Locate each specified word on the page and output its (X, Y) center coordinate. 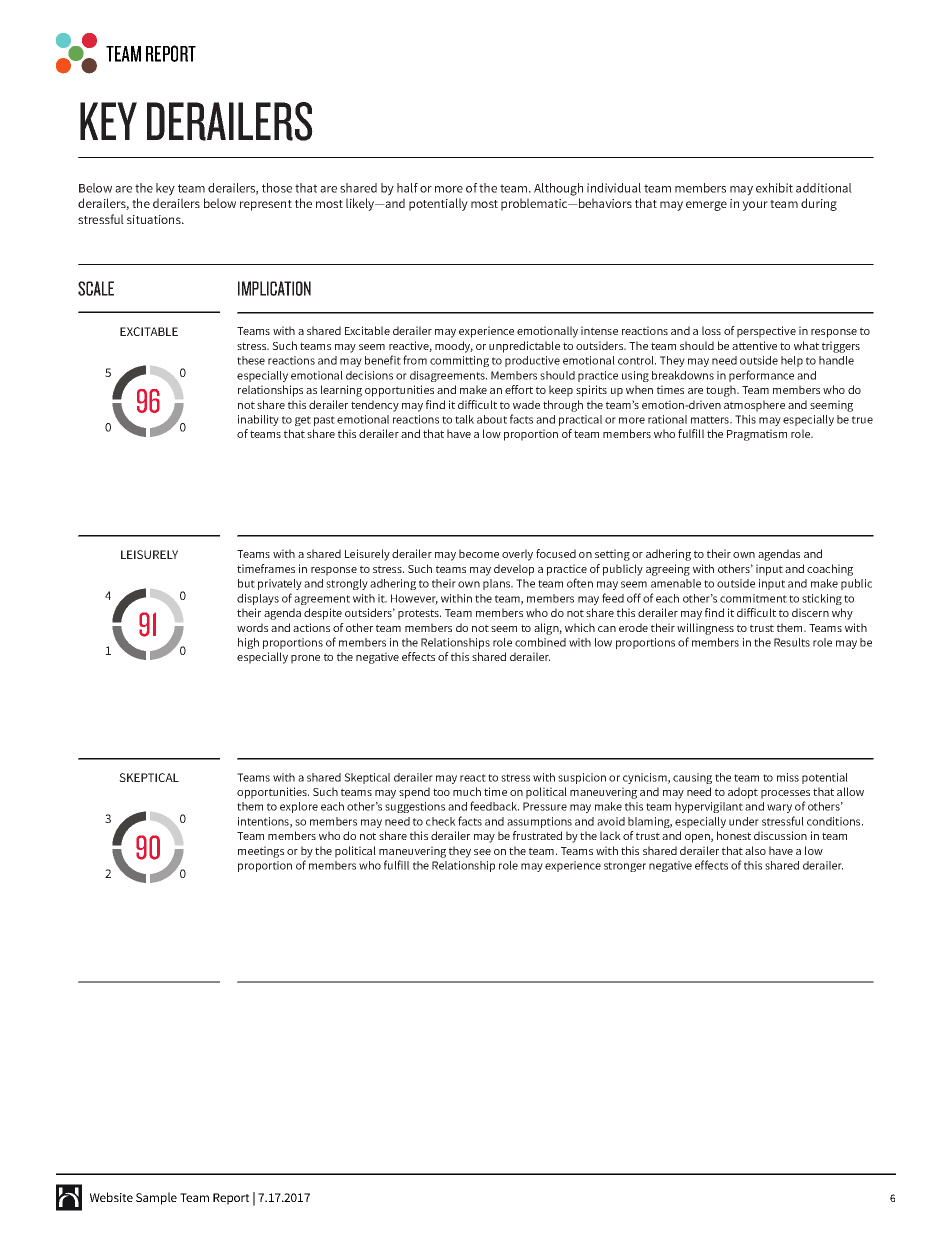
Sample (156, 1198)
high (248, 643)
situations (155, 219)
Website (111, 1197)
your (755, 206)
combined (540, 642)
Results (792, 642)
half (407, 188)
